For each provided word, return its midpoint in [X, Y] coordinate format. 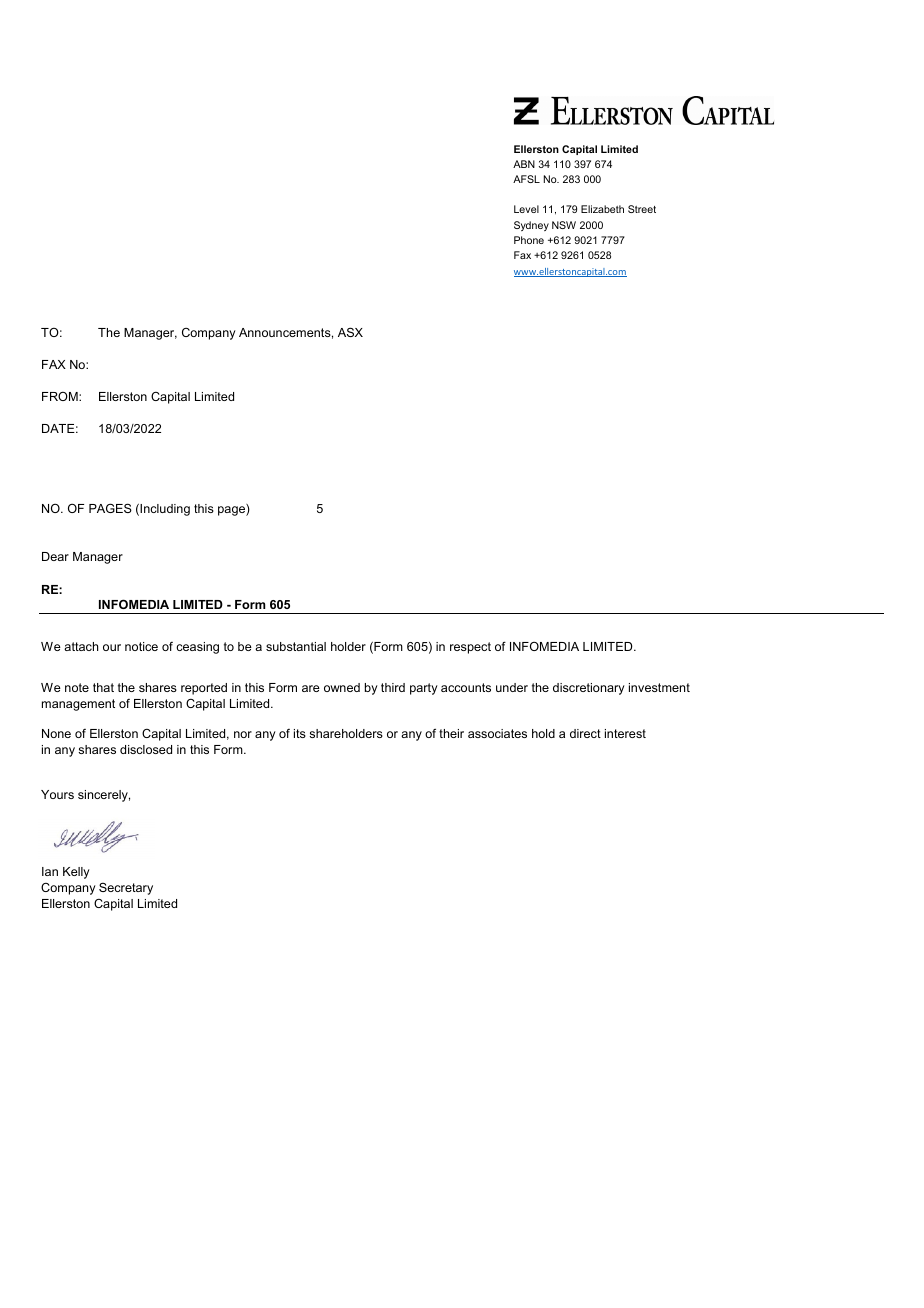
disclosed [146, 749]
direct [585, 733]
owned [342, 687]
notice [141, 646]
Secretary [126, 888]
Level [526, 209]
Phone [529, 240]
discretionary [589, 689]
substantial [296, 646]
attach [81, 646]
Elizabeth [602, 209]
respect [470, 648]
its [300, 733]
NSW [564, 225]
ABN [524, 164]
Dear [55, 556]
